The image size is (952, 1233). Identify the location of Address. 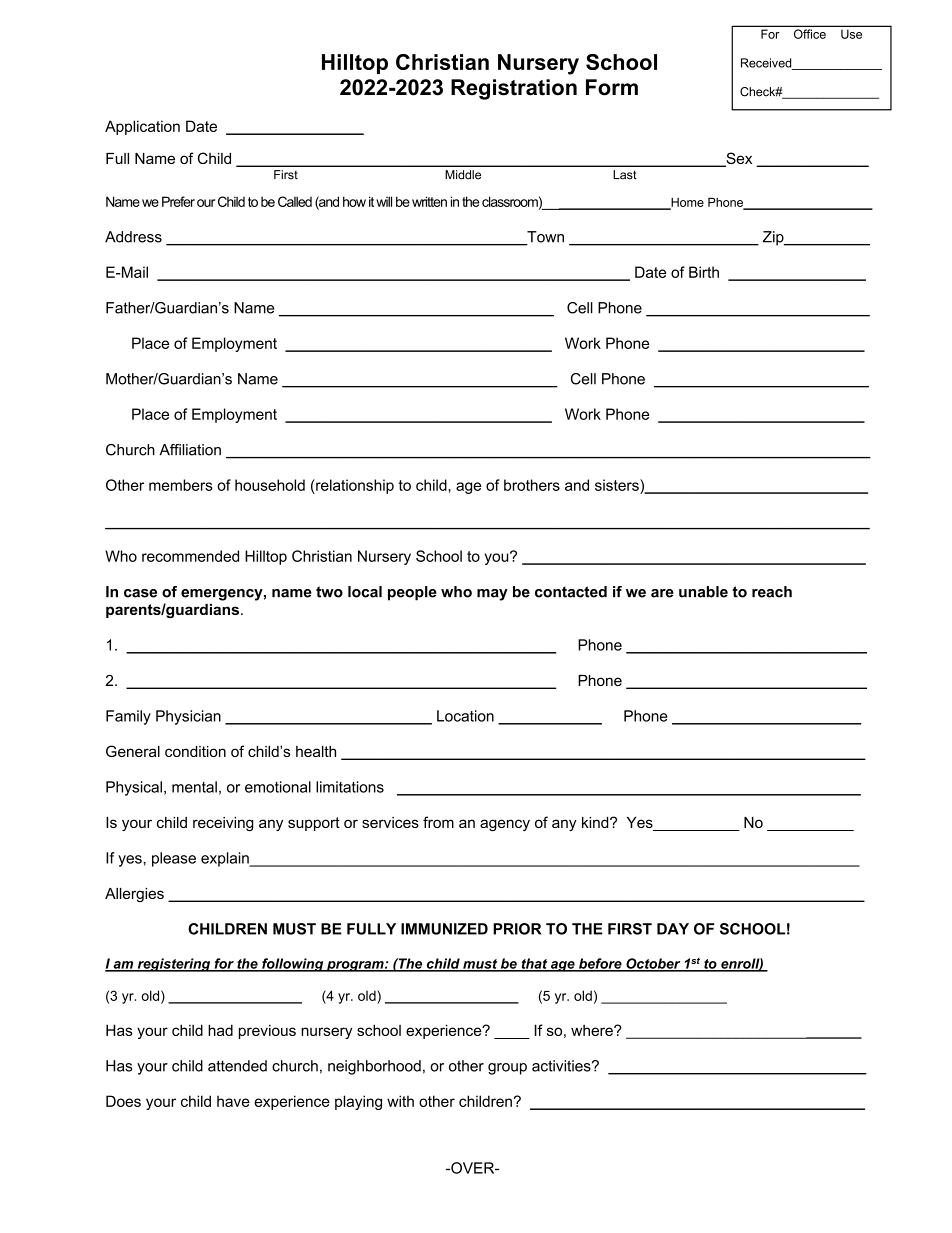
(133, 237).
